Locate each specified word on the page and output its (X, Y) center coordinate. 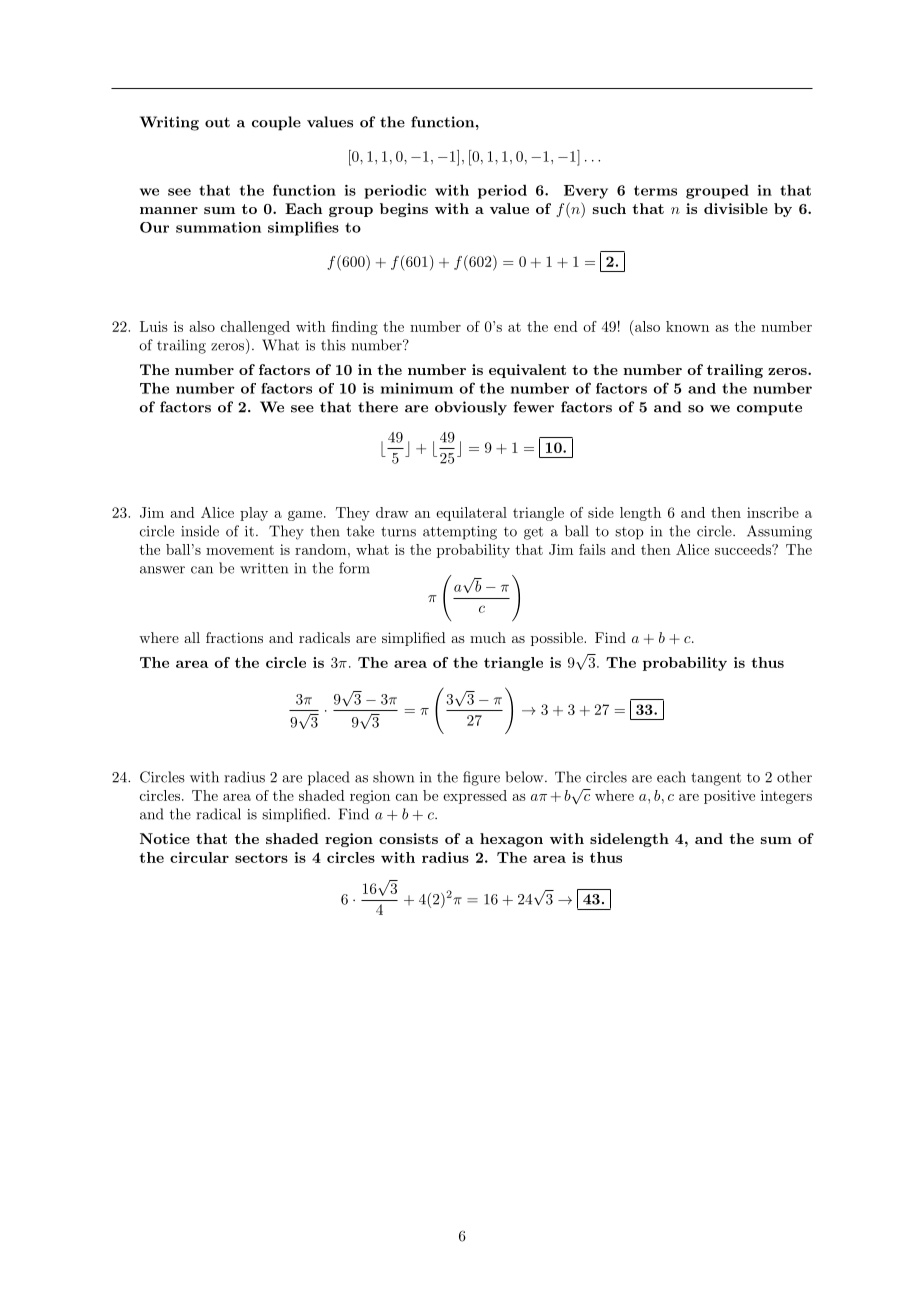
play (254, 514)
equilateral (471, 514)
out (217, 122)
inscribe (773, 512)
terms (655, 190)
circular (199, 857)
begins (404, 210)
